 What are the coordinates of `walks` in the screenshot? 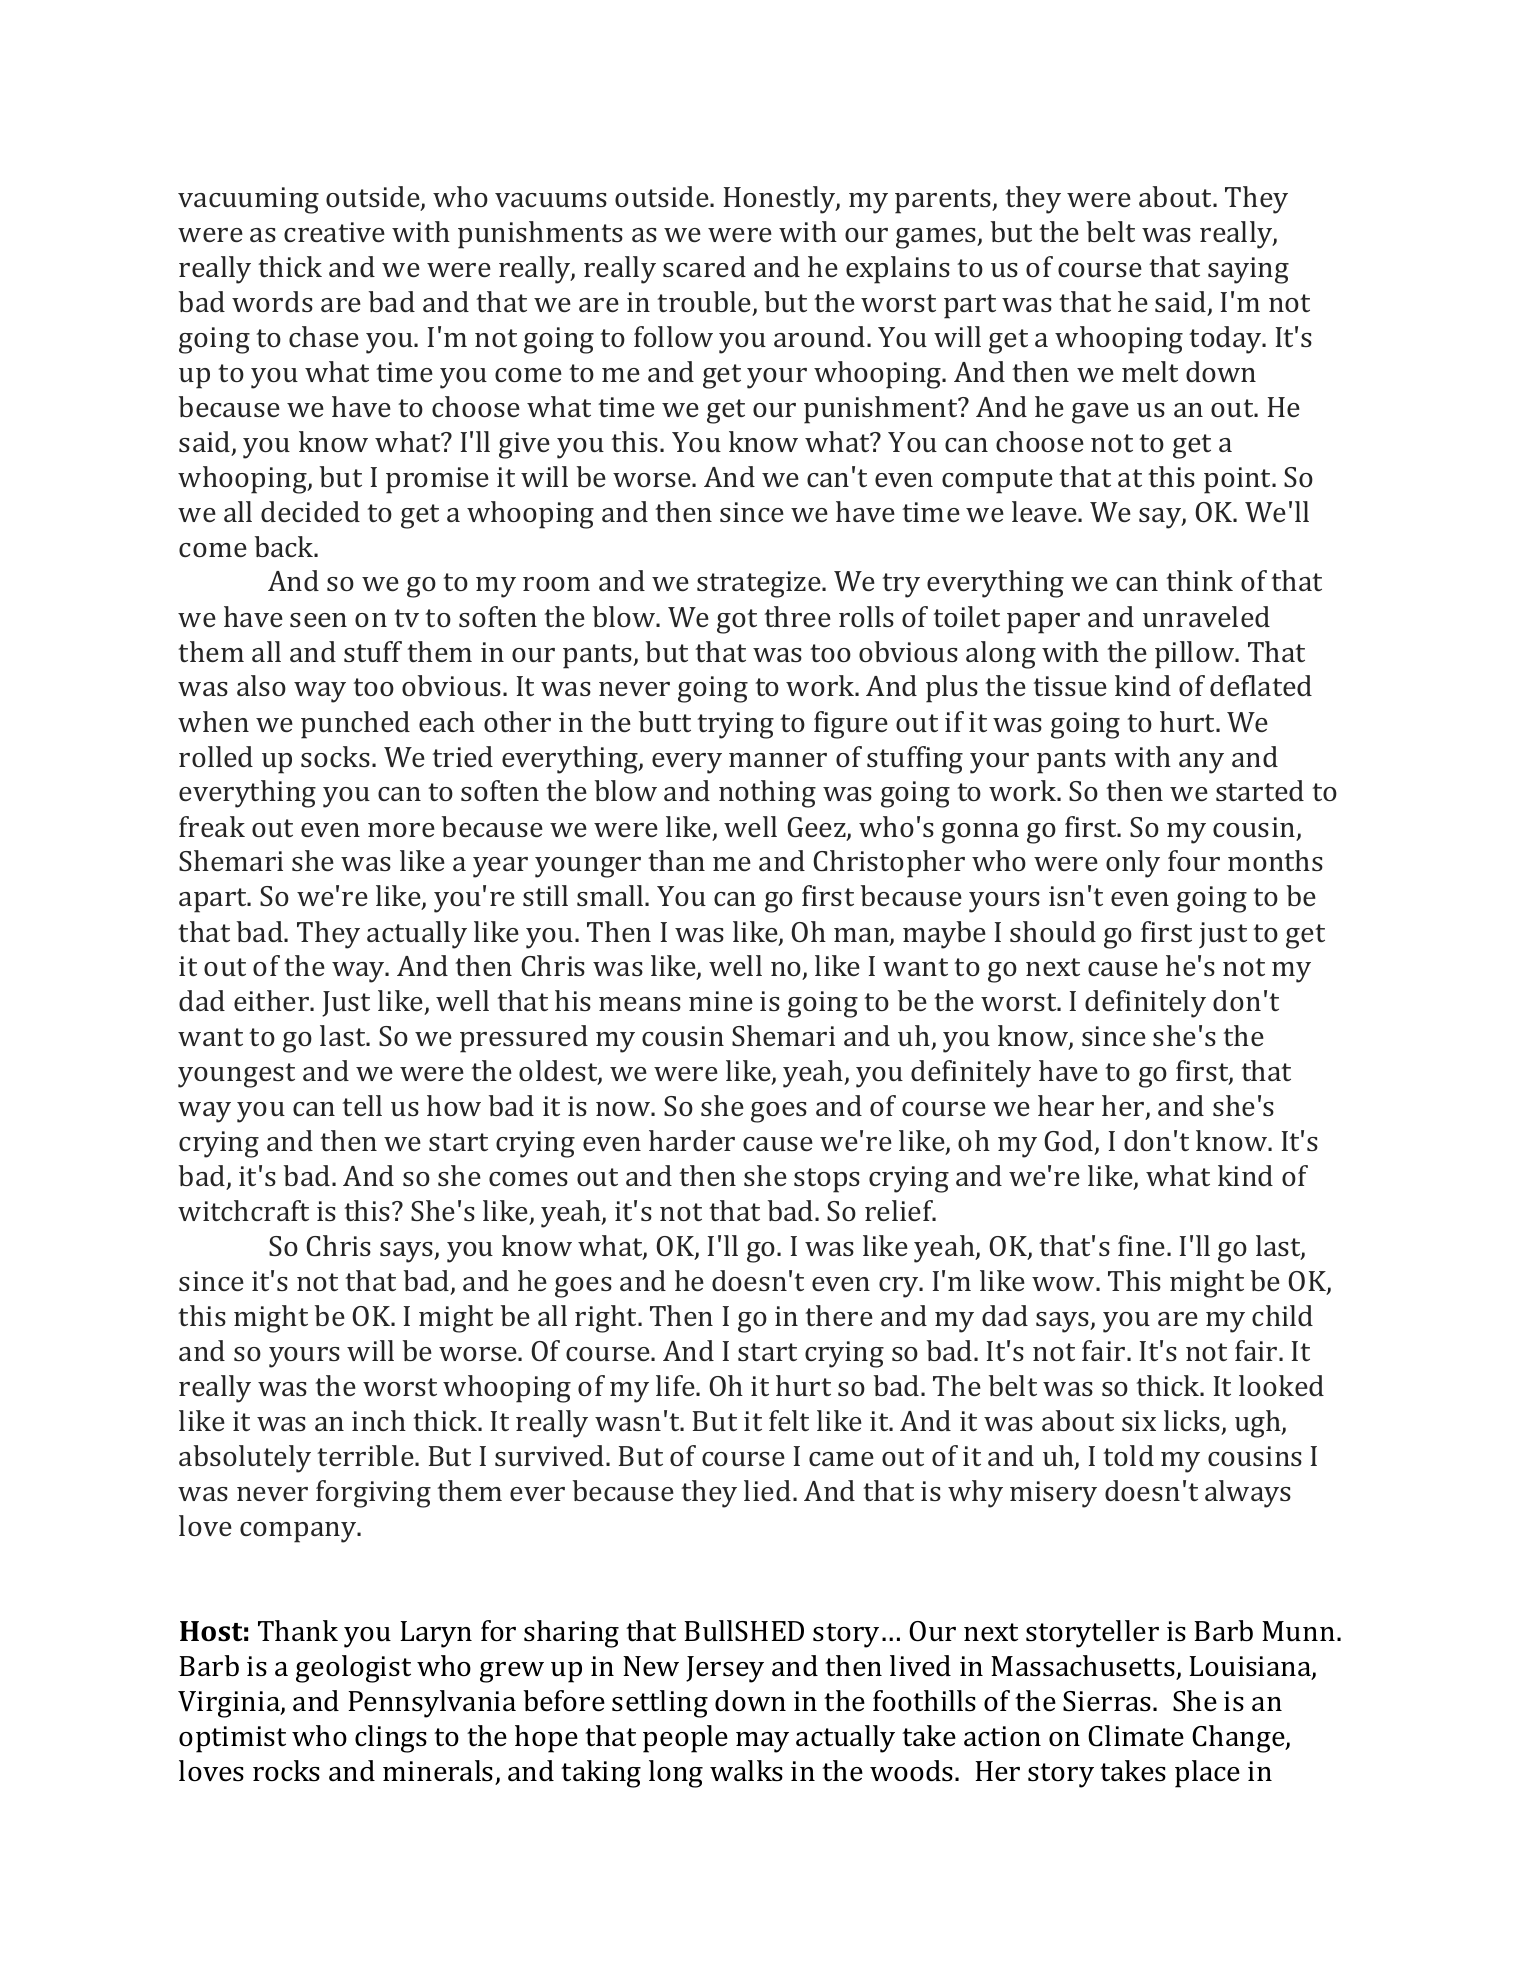 It's located at (746, 1771).
